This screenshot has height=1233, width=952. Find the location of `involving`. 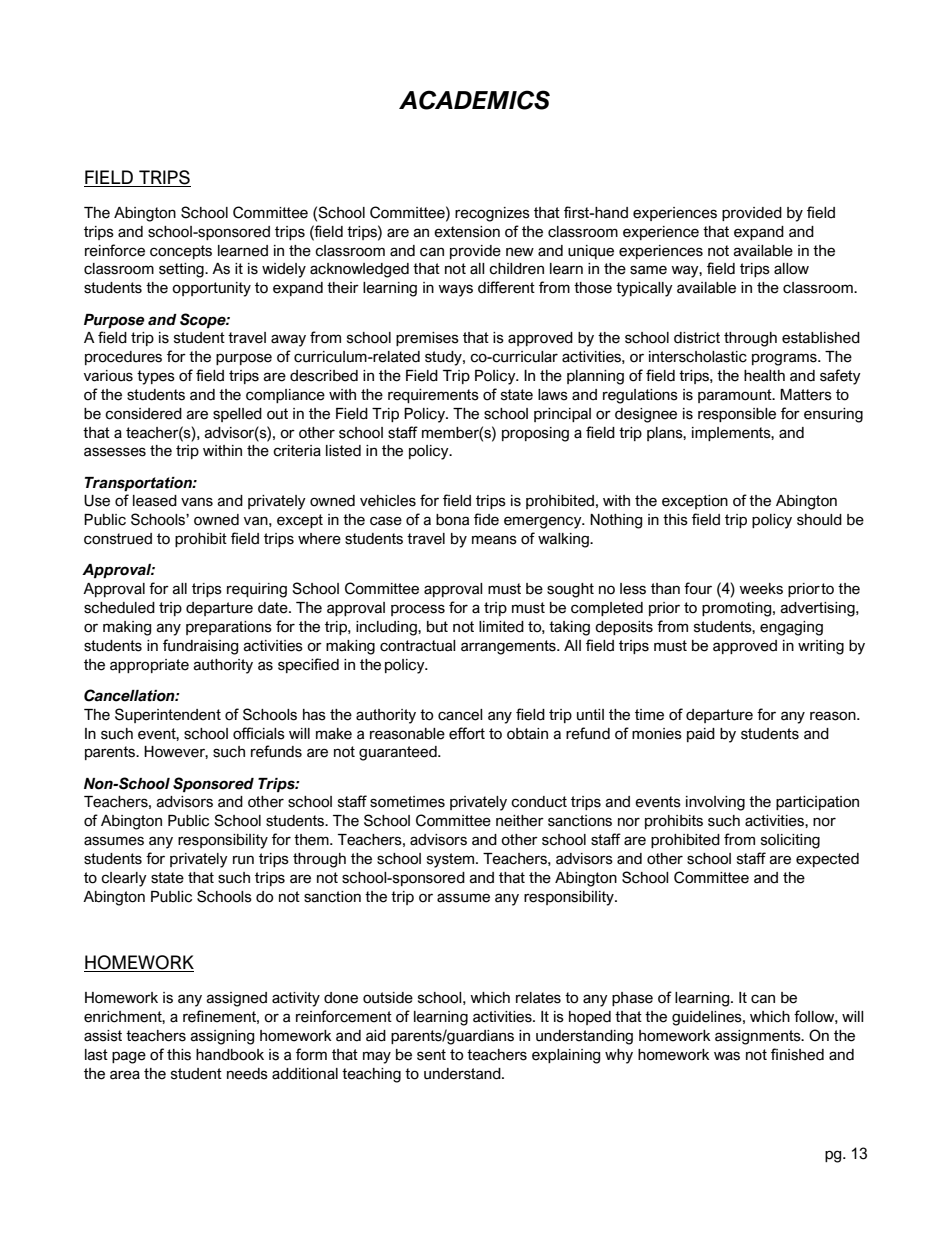

involving is located at coordinates (715, 803).
